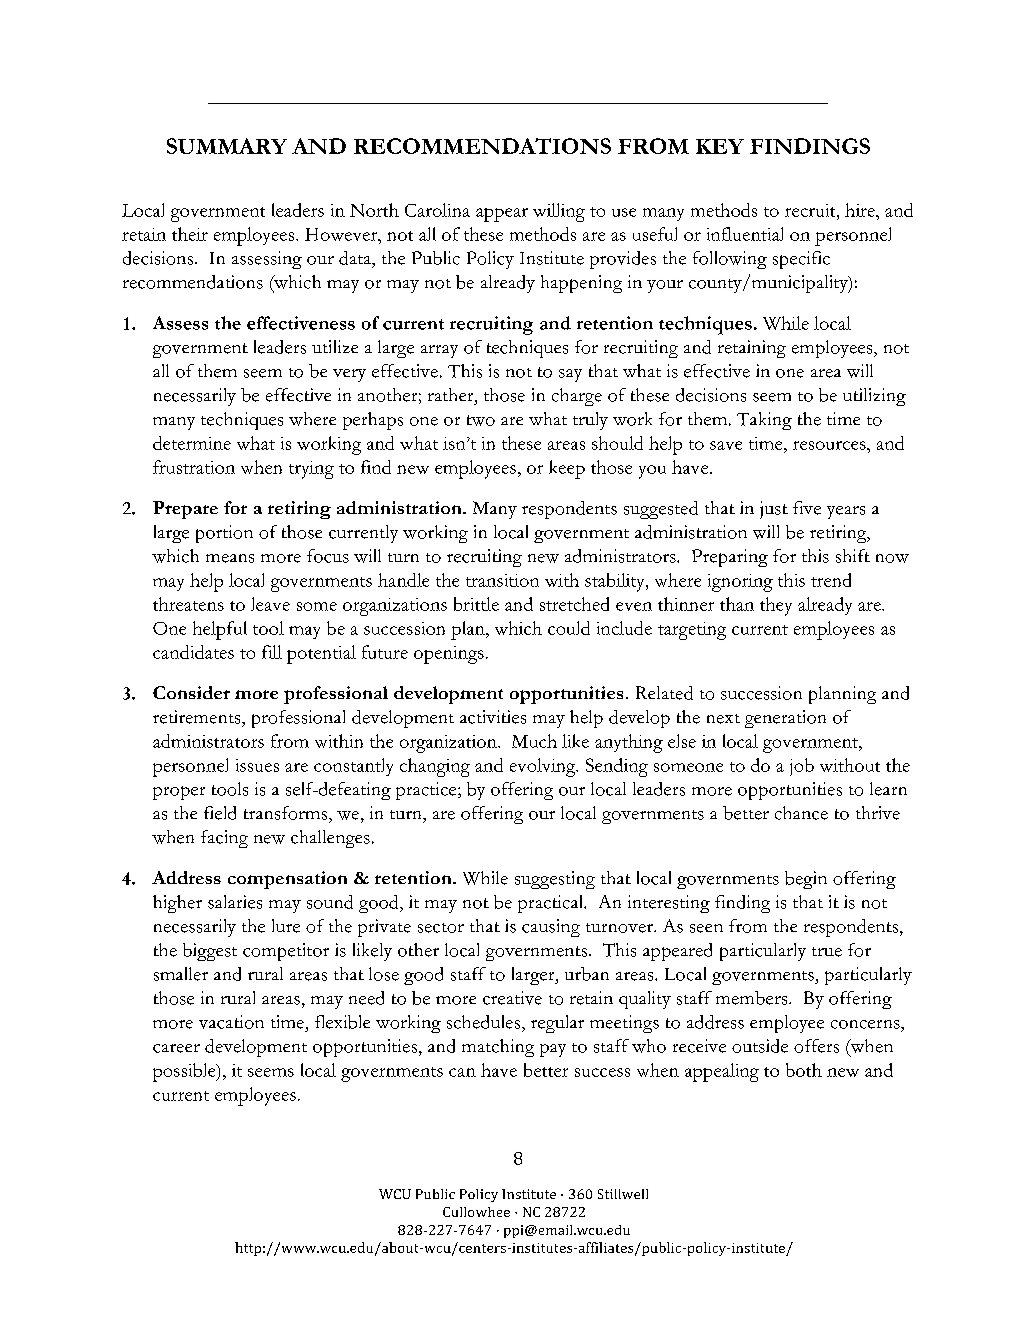 The height and width of the page is (1341, 1036). What do you see at coordinates (287, 813) in the page?
I see `transforms` at bounding box center [287, 813].
